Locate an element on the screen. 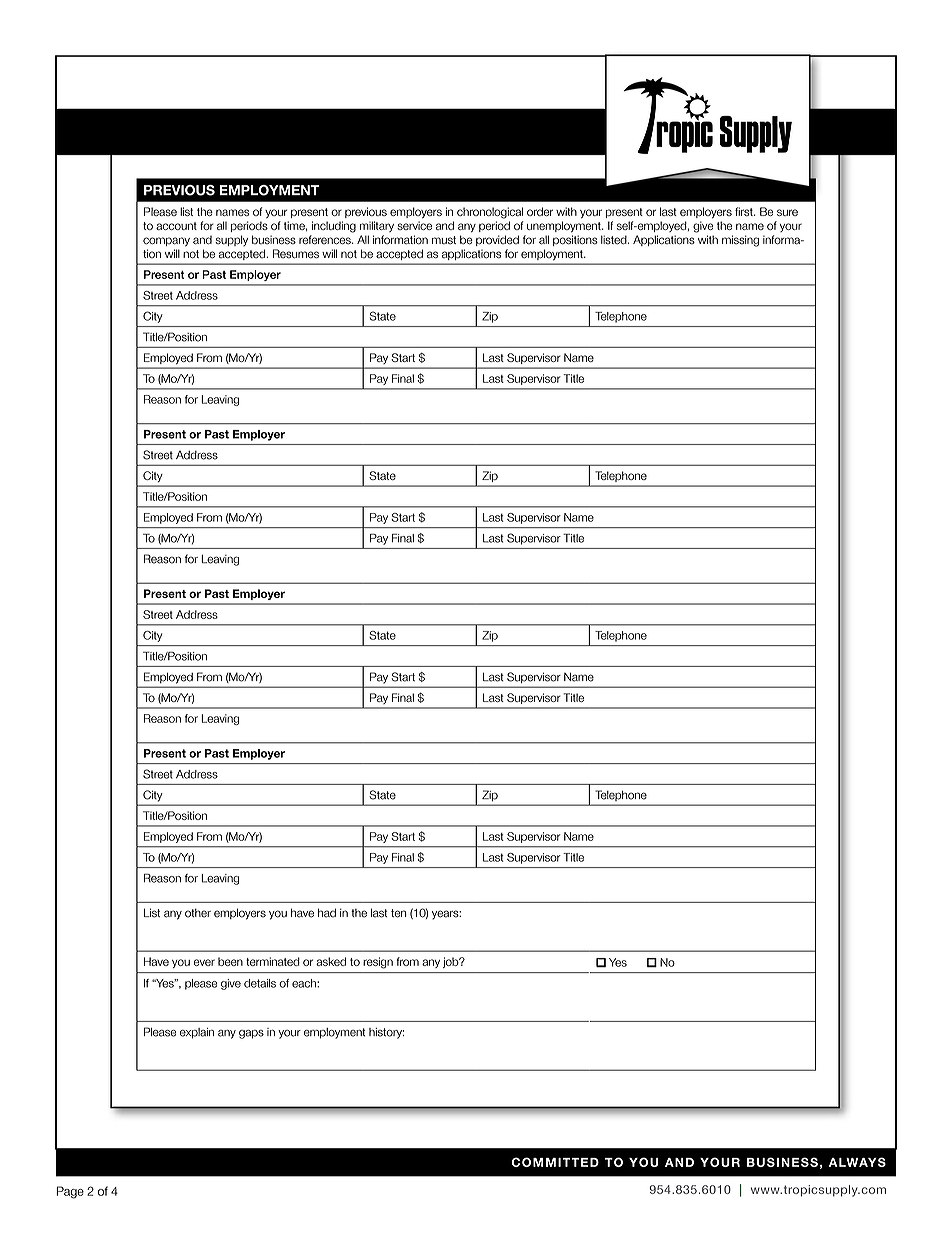 The width and height of the screenshot is (952, 1233). provided is located at coordinates (497, 240).
